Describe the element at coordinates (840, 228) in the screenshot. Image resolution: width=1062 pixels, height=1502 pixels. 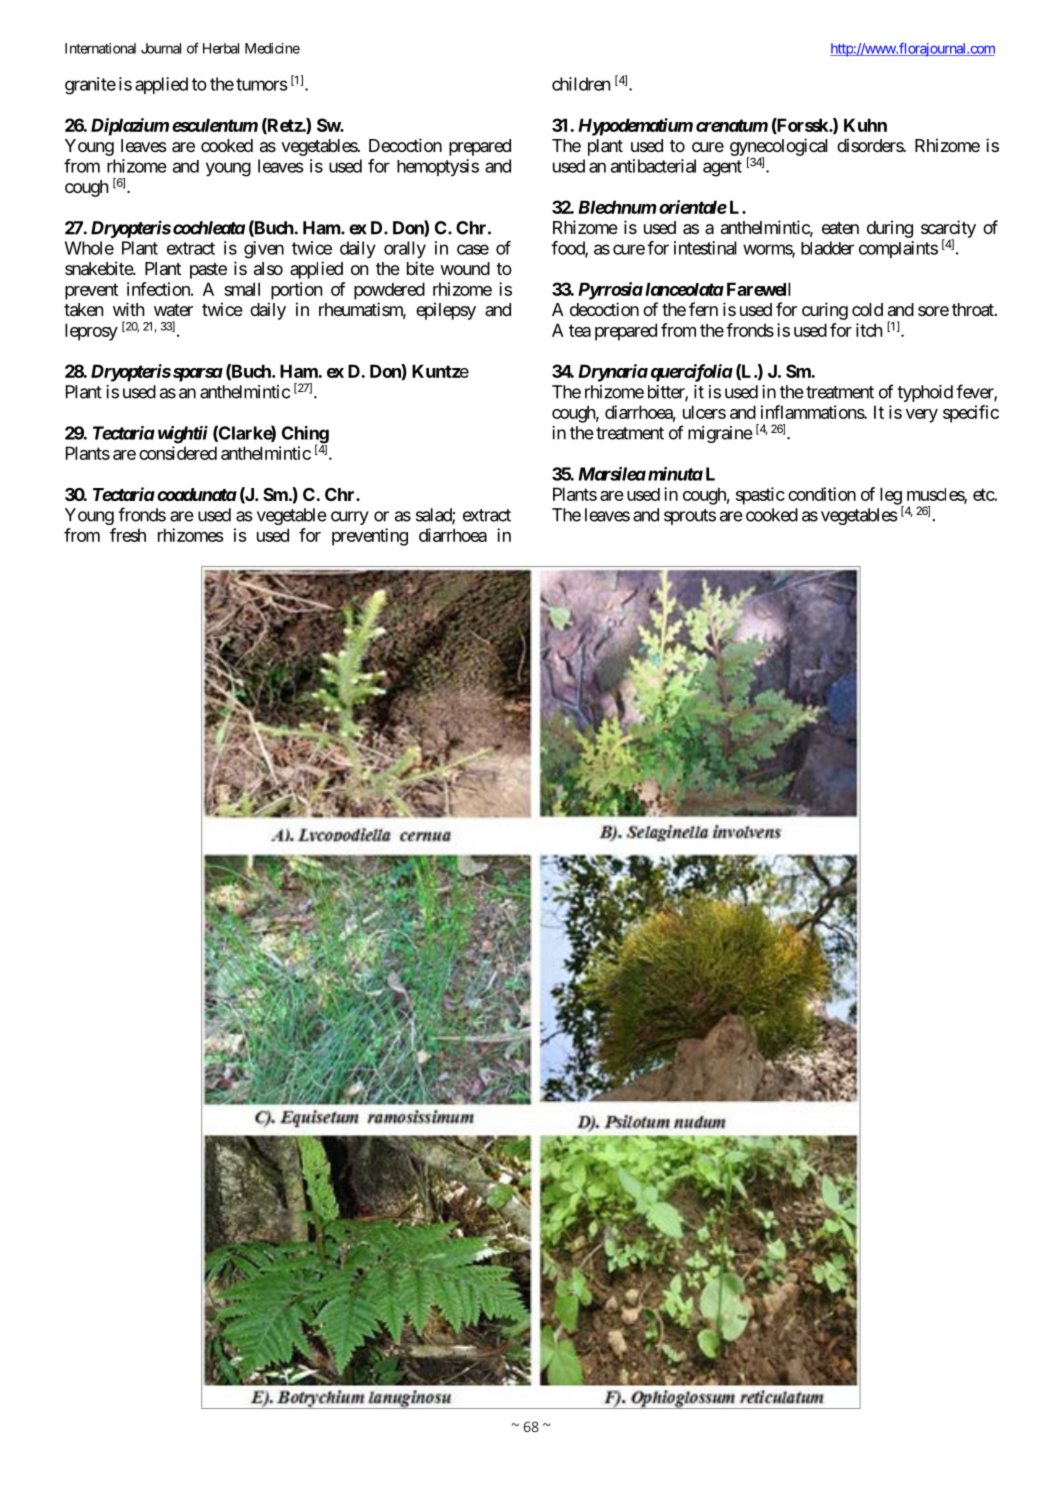
I see `eaten` at that location.
